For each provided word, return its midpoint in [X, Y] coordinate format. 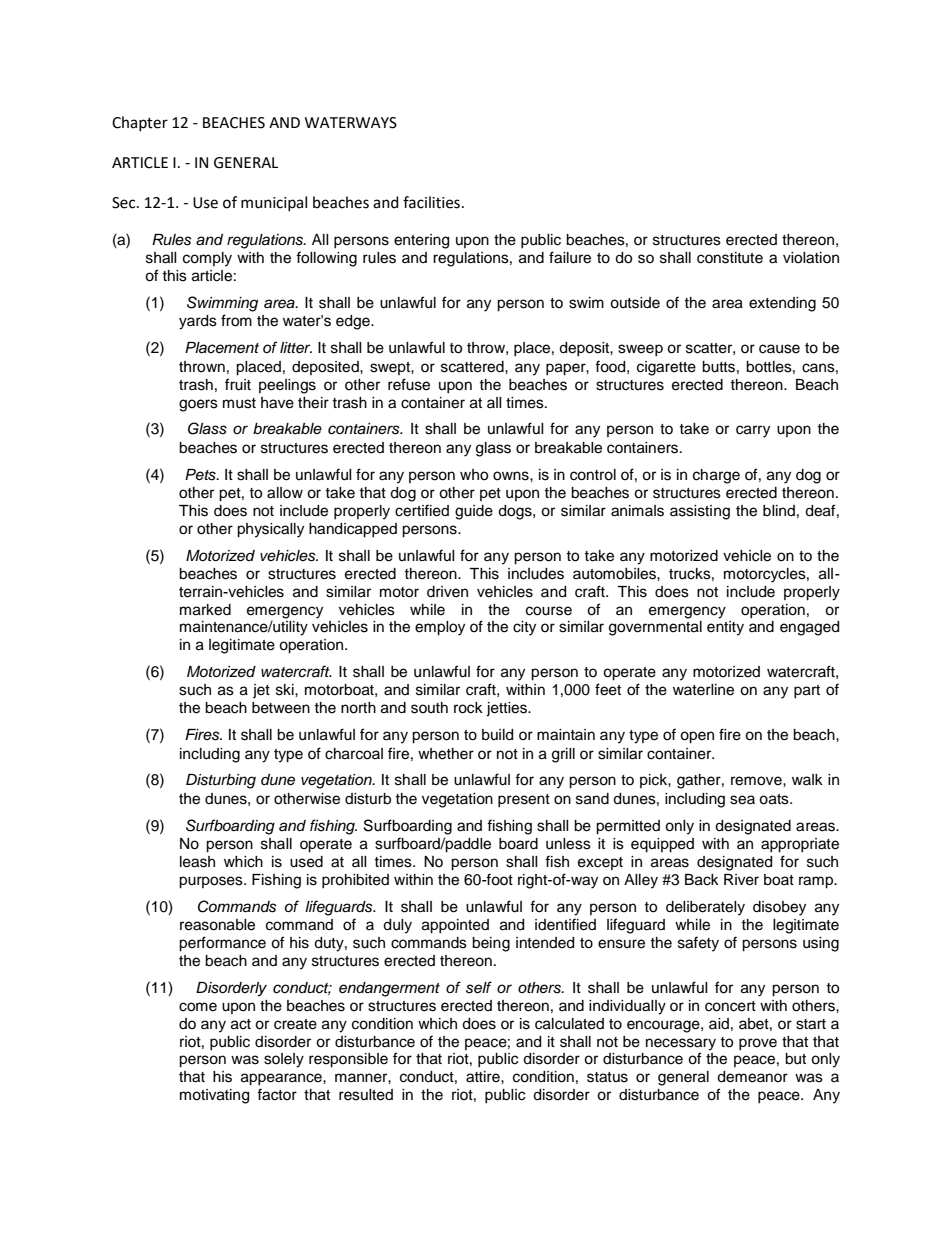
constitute [730, 258]
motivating [214, 1096]
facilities [431, 202]
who [474, 475]
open [697, 737]
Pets [201, 475]
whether [446, 754]
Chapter [140, 123]
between [281, 708]
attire [484, 1077]
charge [716, 476]
